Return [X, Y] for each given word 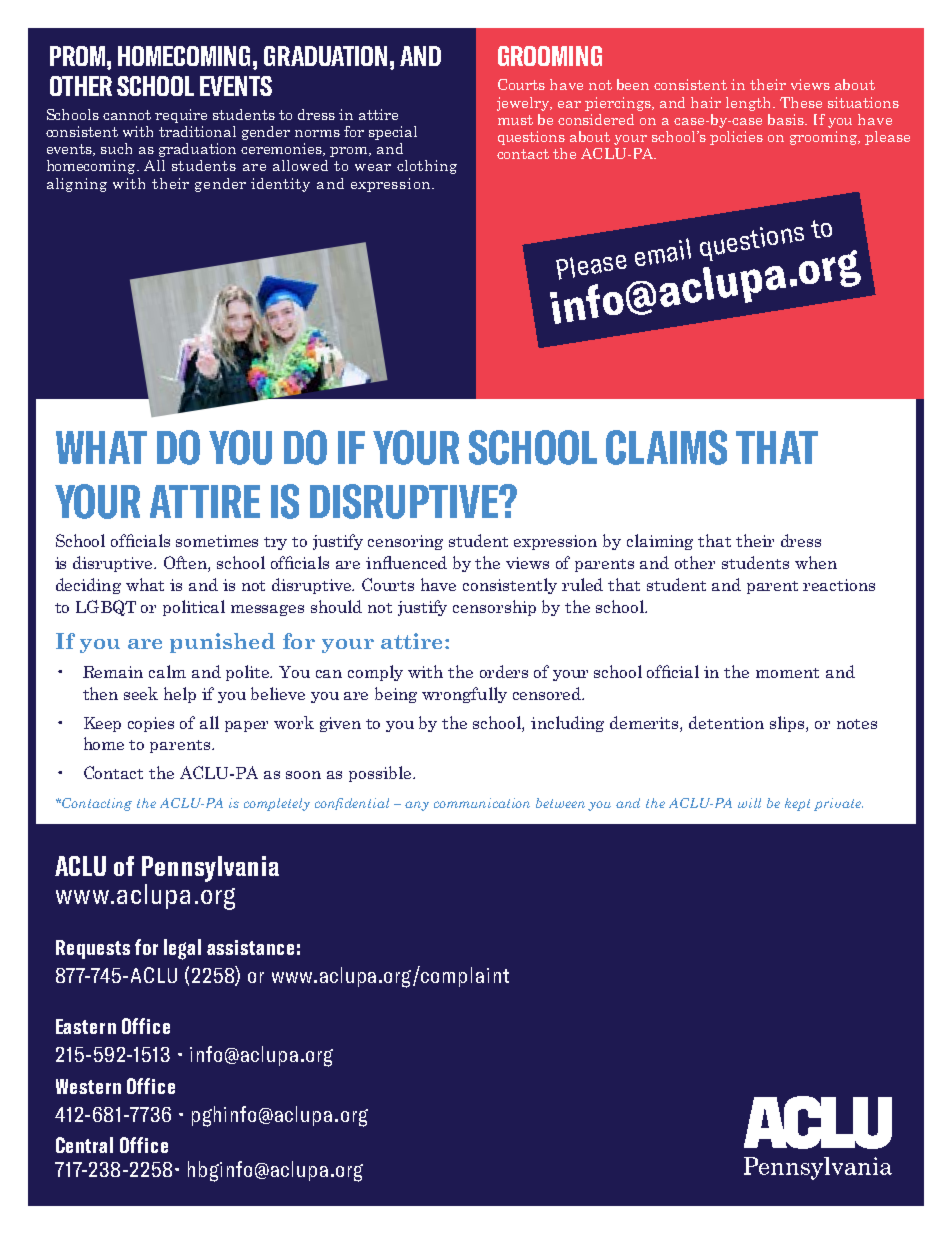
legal [182, 949]
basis [787, 119]
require [181, 116]
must [515, 120]
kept [797, 804]
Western [88, 1086]
